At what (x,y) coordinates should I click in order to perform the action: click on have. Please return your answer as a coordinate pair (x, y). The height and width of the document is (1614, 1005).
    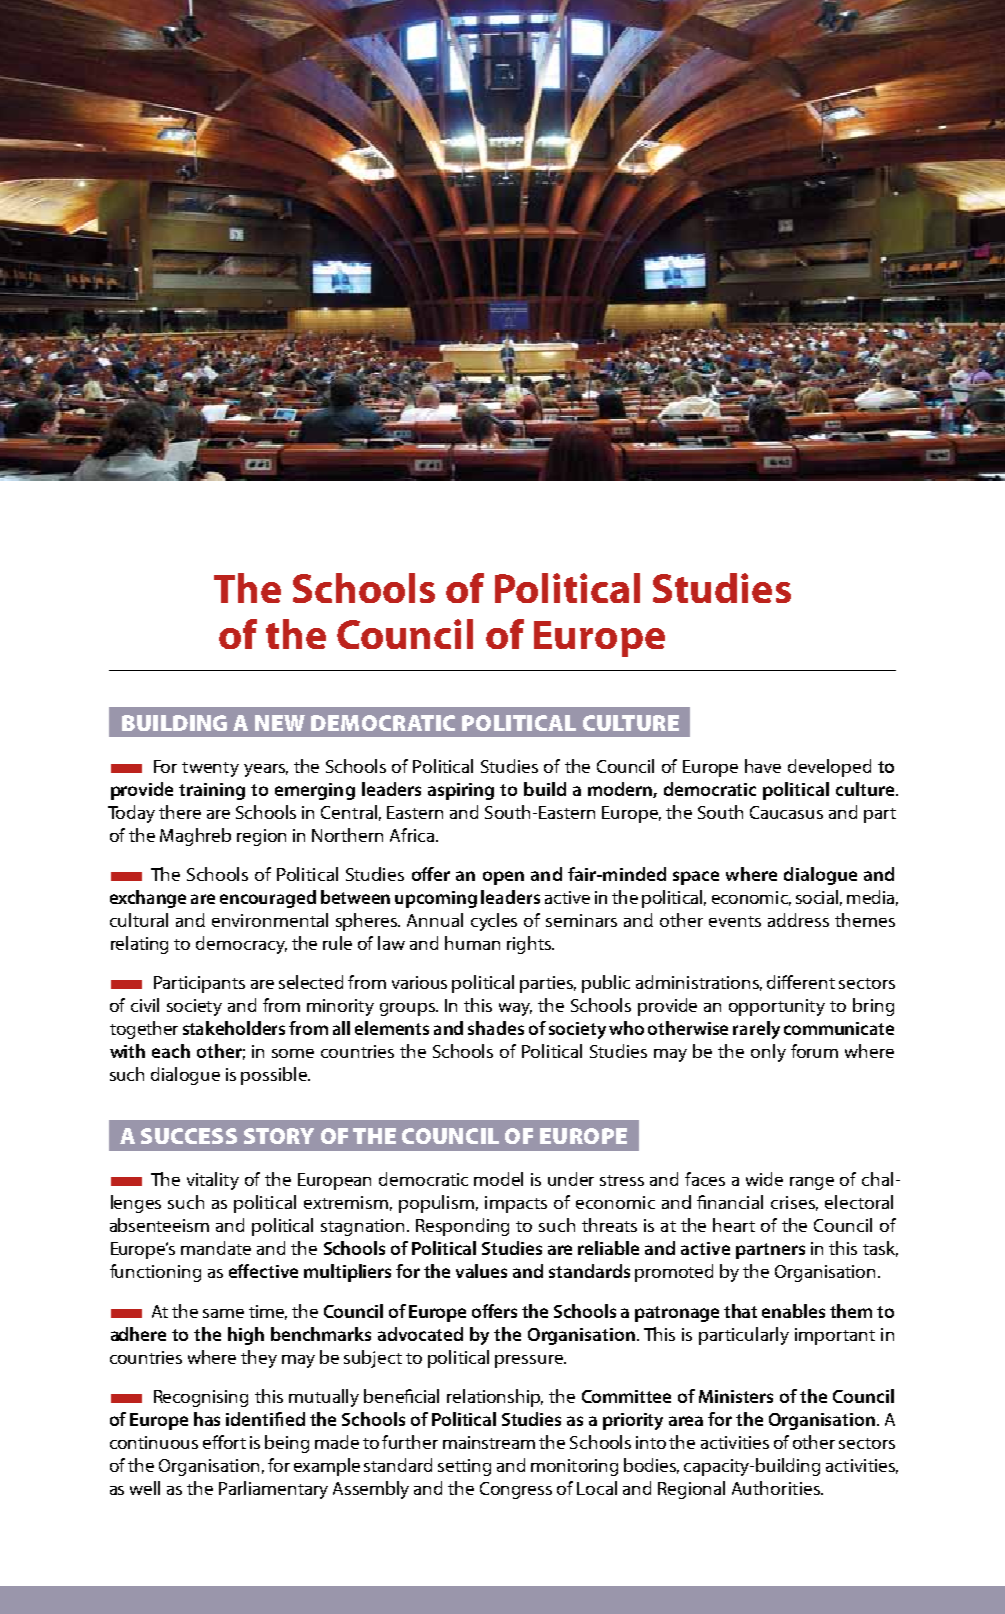
    Looking at the image, I should click on (763, 766).
